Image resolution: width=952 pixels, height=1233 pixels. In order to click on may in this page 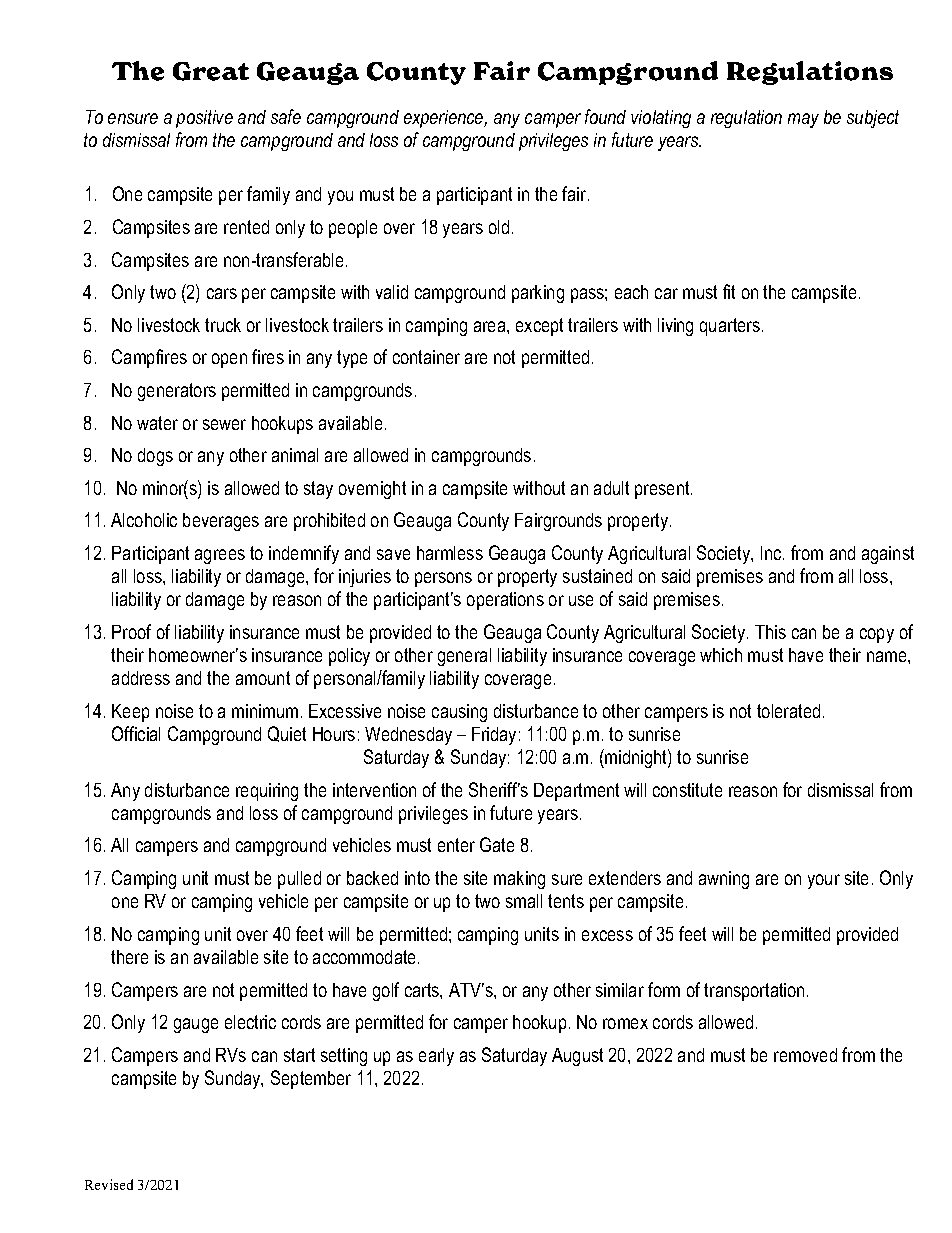, I will do `click(803, 120)`.
